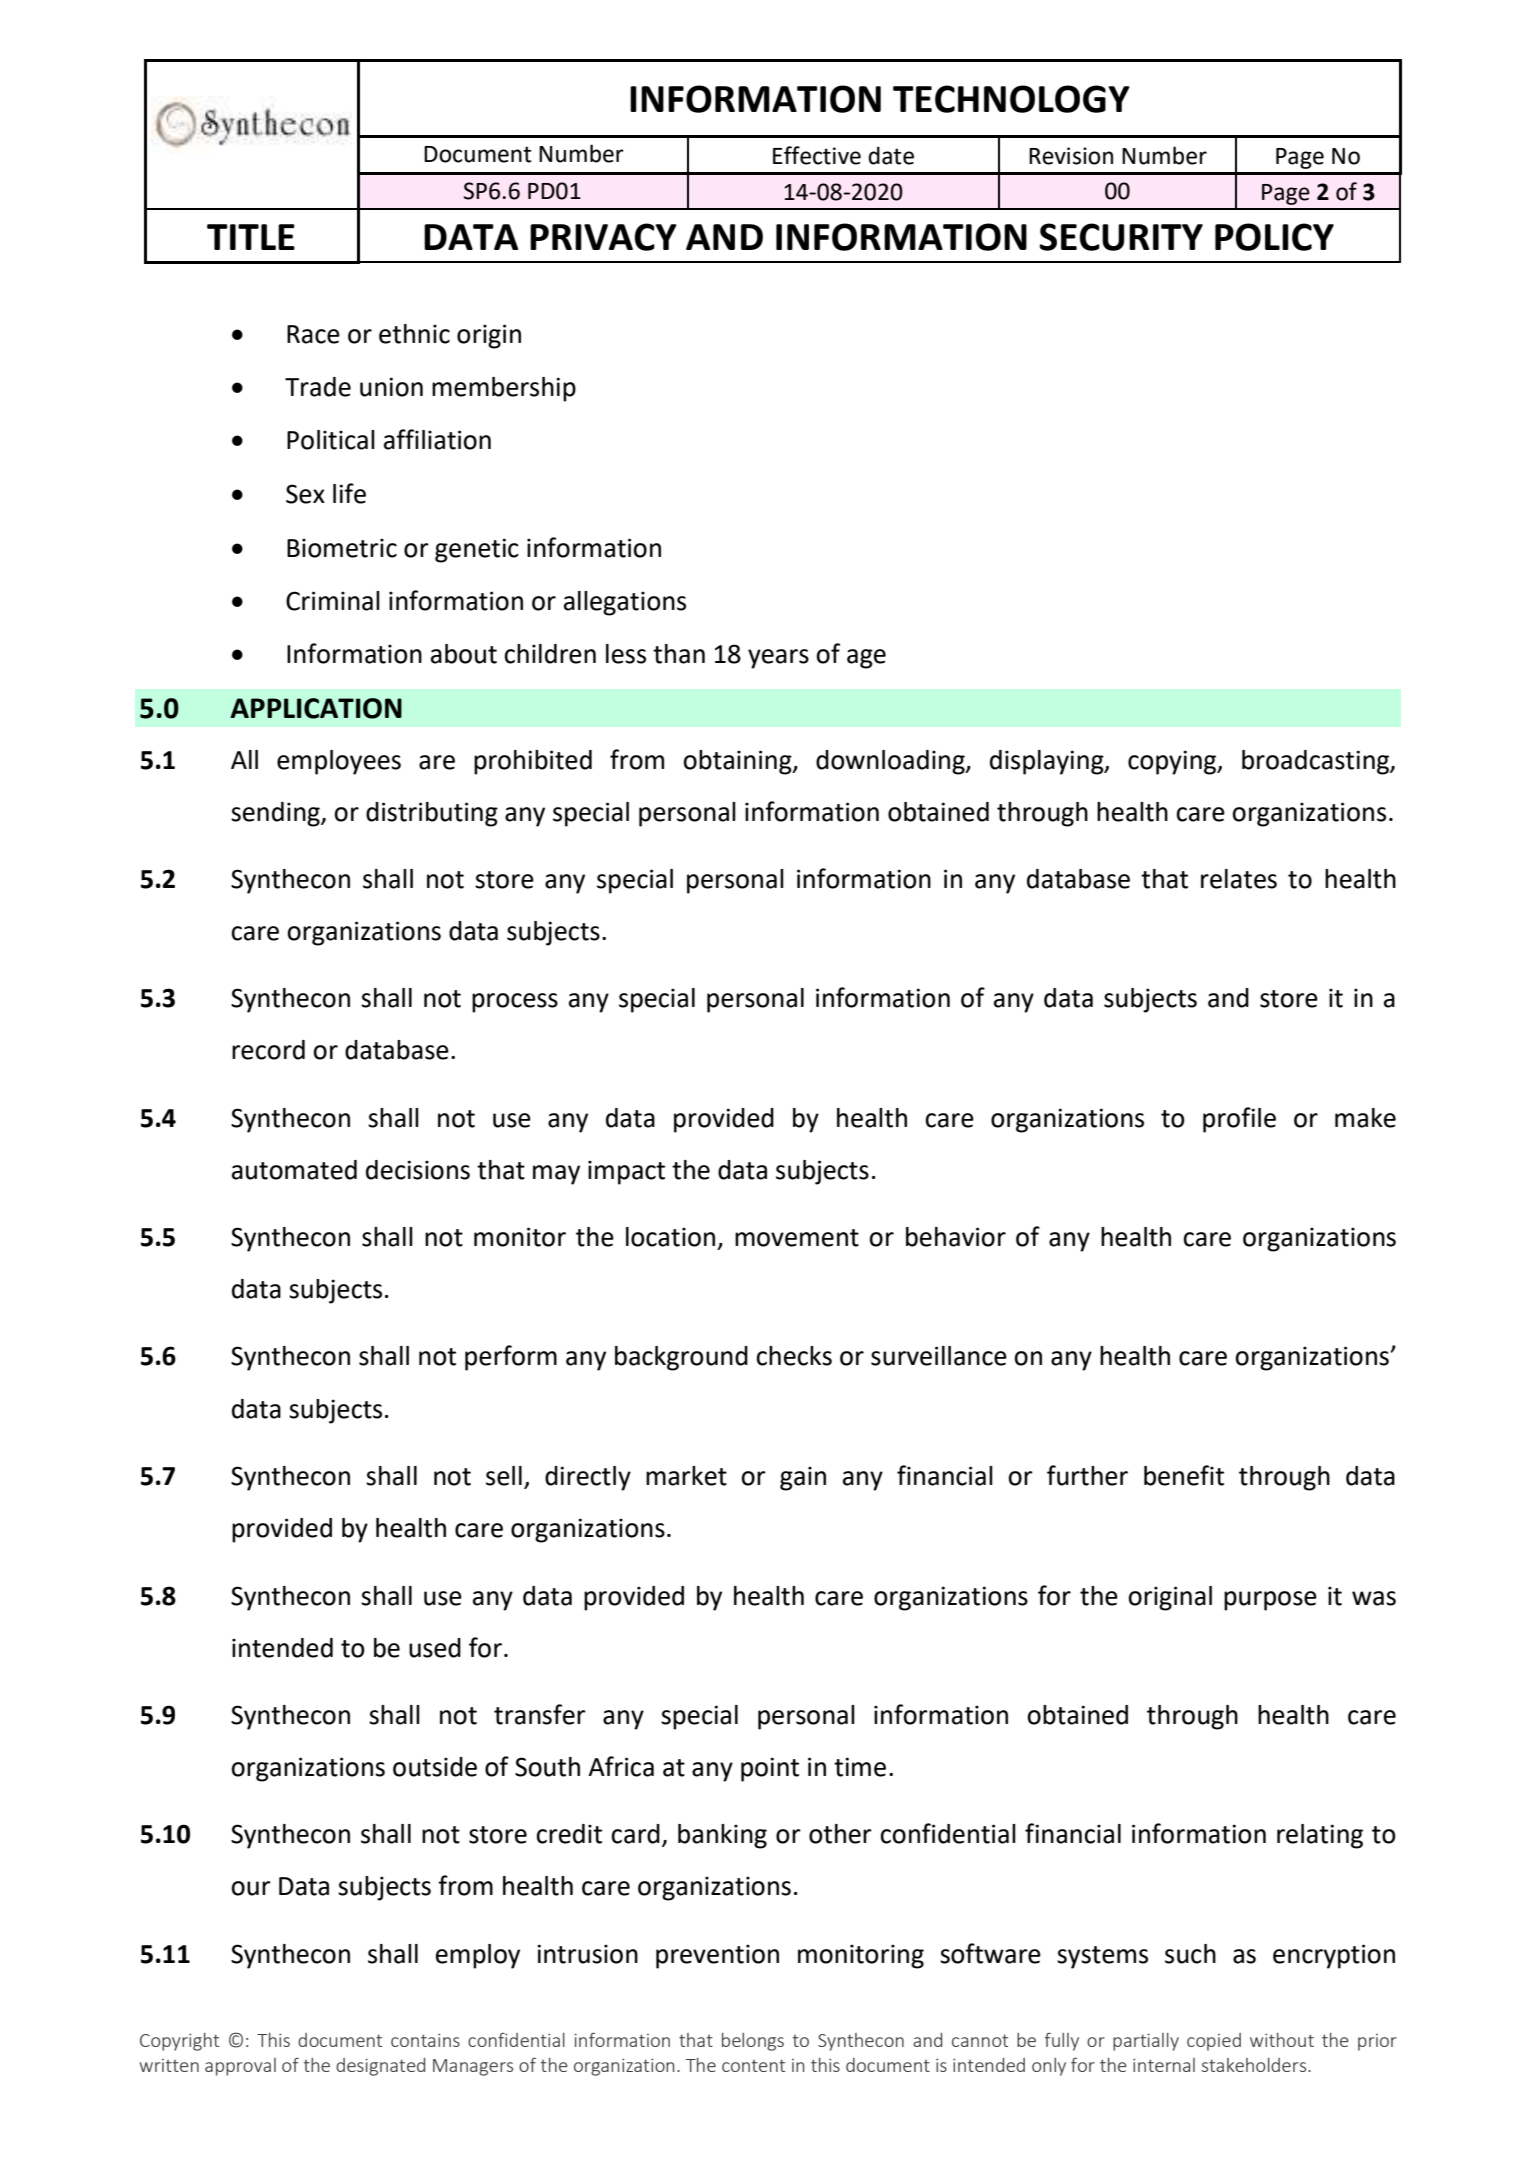  Describe the element at coordinates (268, 1050) in the document. I see `record` at that location.
